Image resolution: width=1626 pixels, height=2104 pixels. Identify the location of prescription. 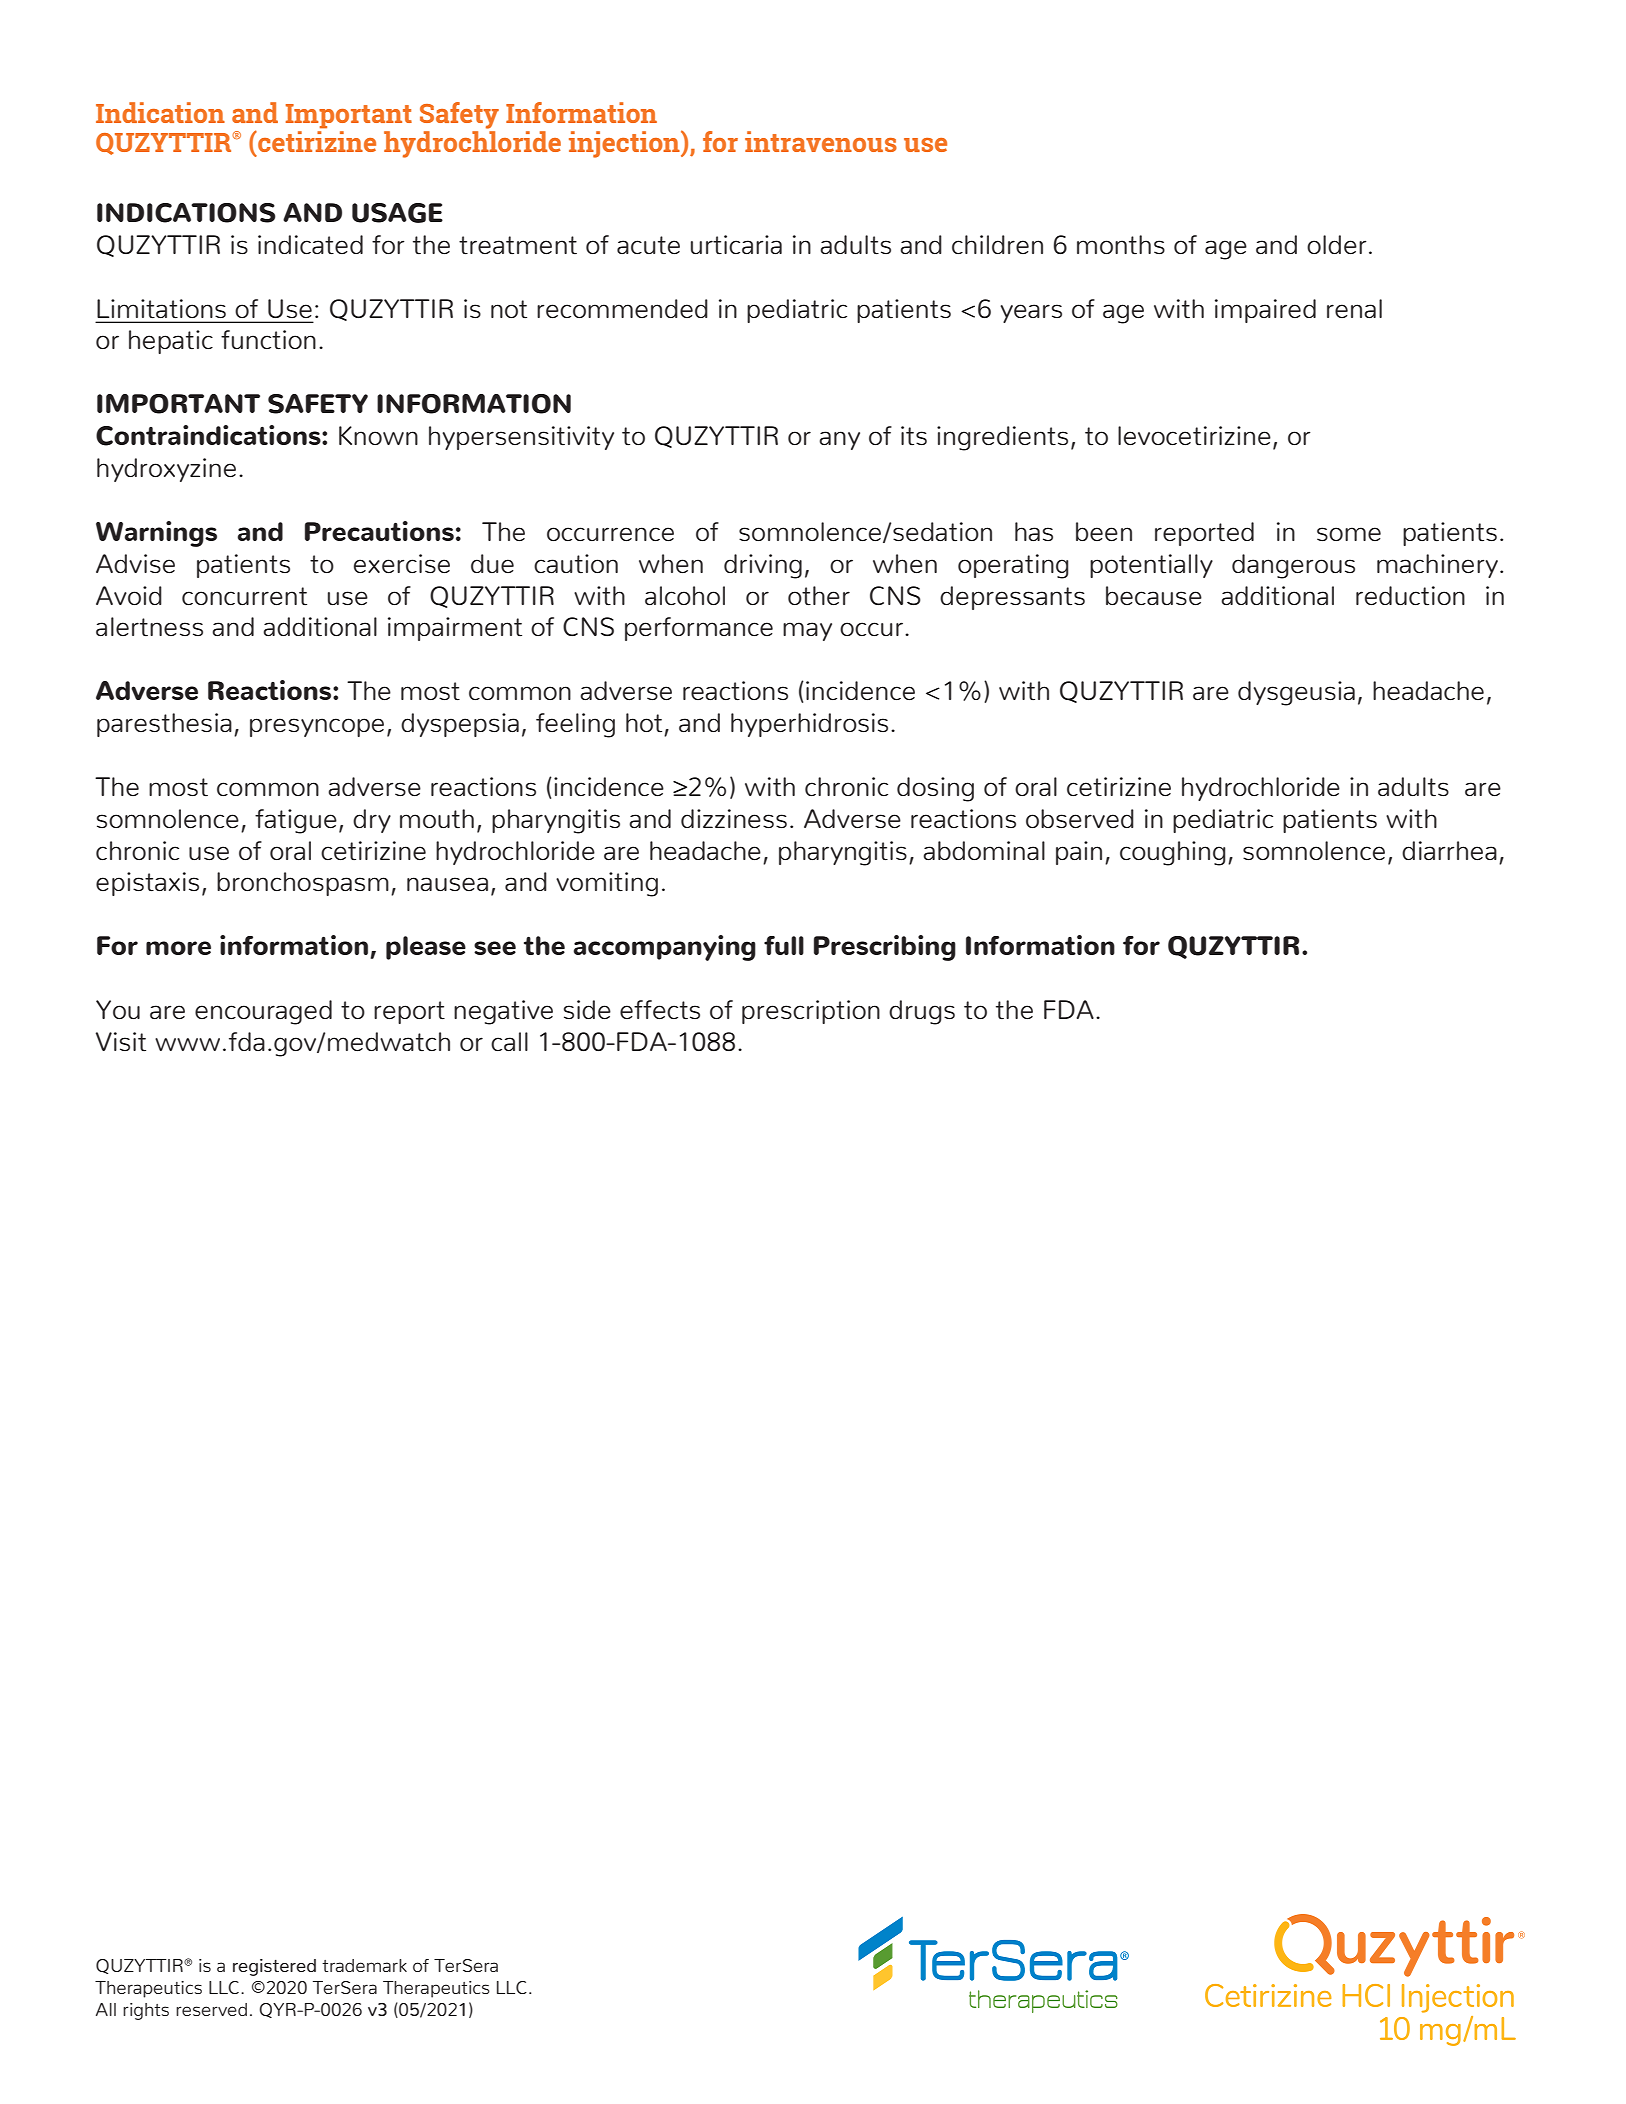
(811, 1012).
